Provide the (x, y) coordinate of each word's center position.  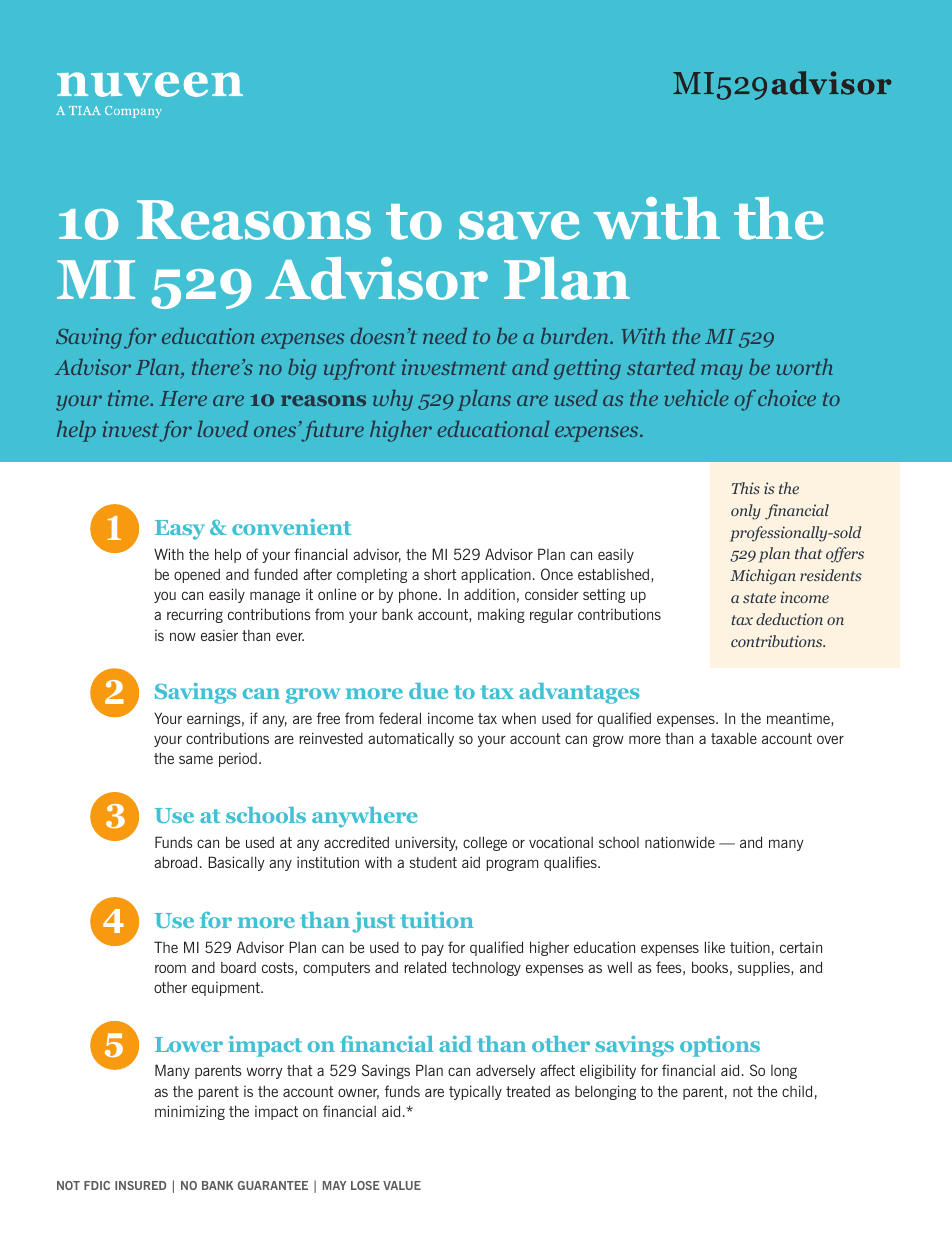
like (715, 947)
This (746, 488)
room (170, 968)
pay (433, 950)
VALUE (402, 1185)
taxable (734, 738)
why (393, 400)
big (302, 369)
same (196, 759)
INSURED (140, 1185)
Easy (180, 530)
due (428, 691)
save (519, 225)
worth (804, 367)
